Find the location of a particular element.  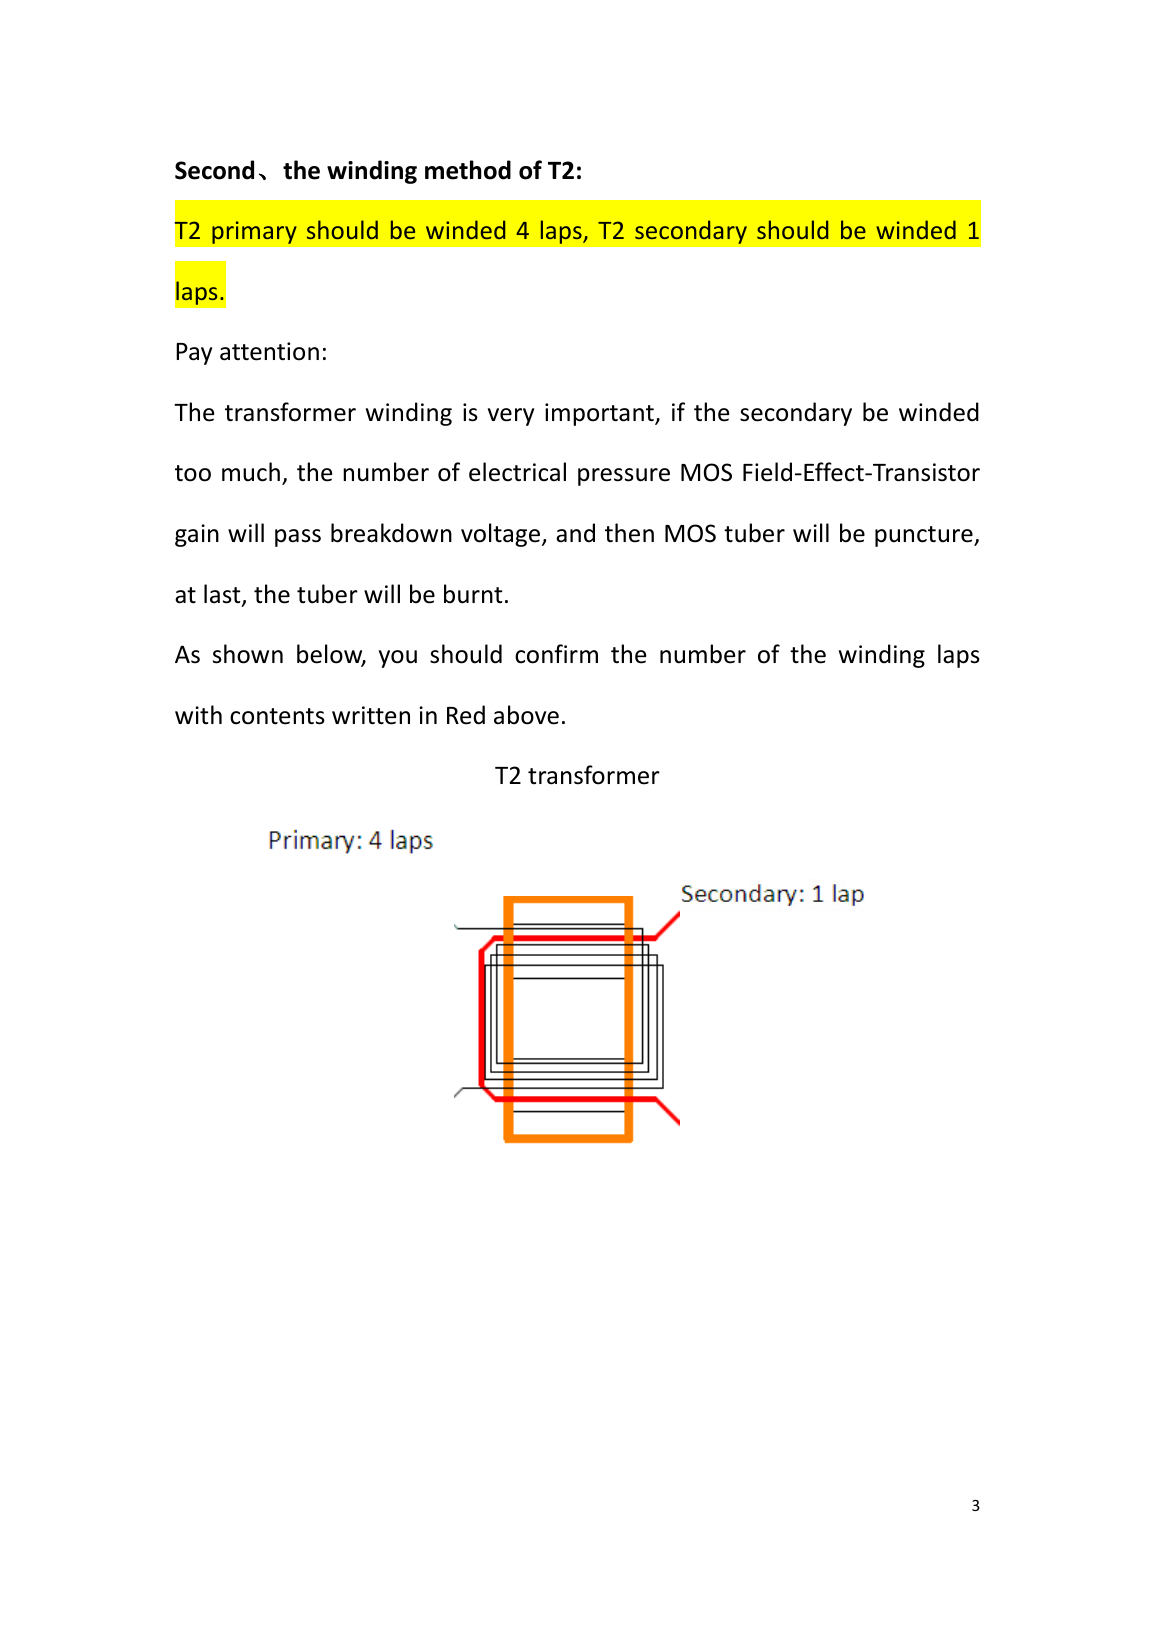

very is located at coordinates (511, 417).
